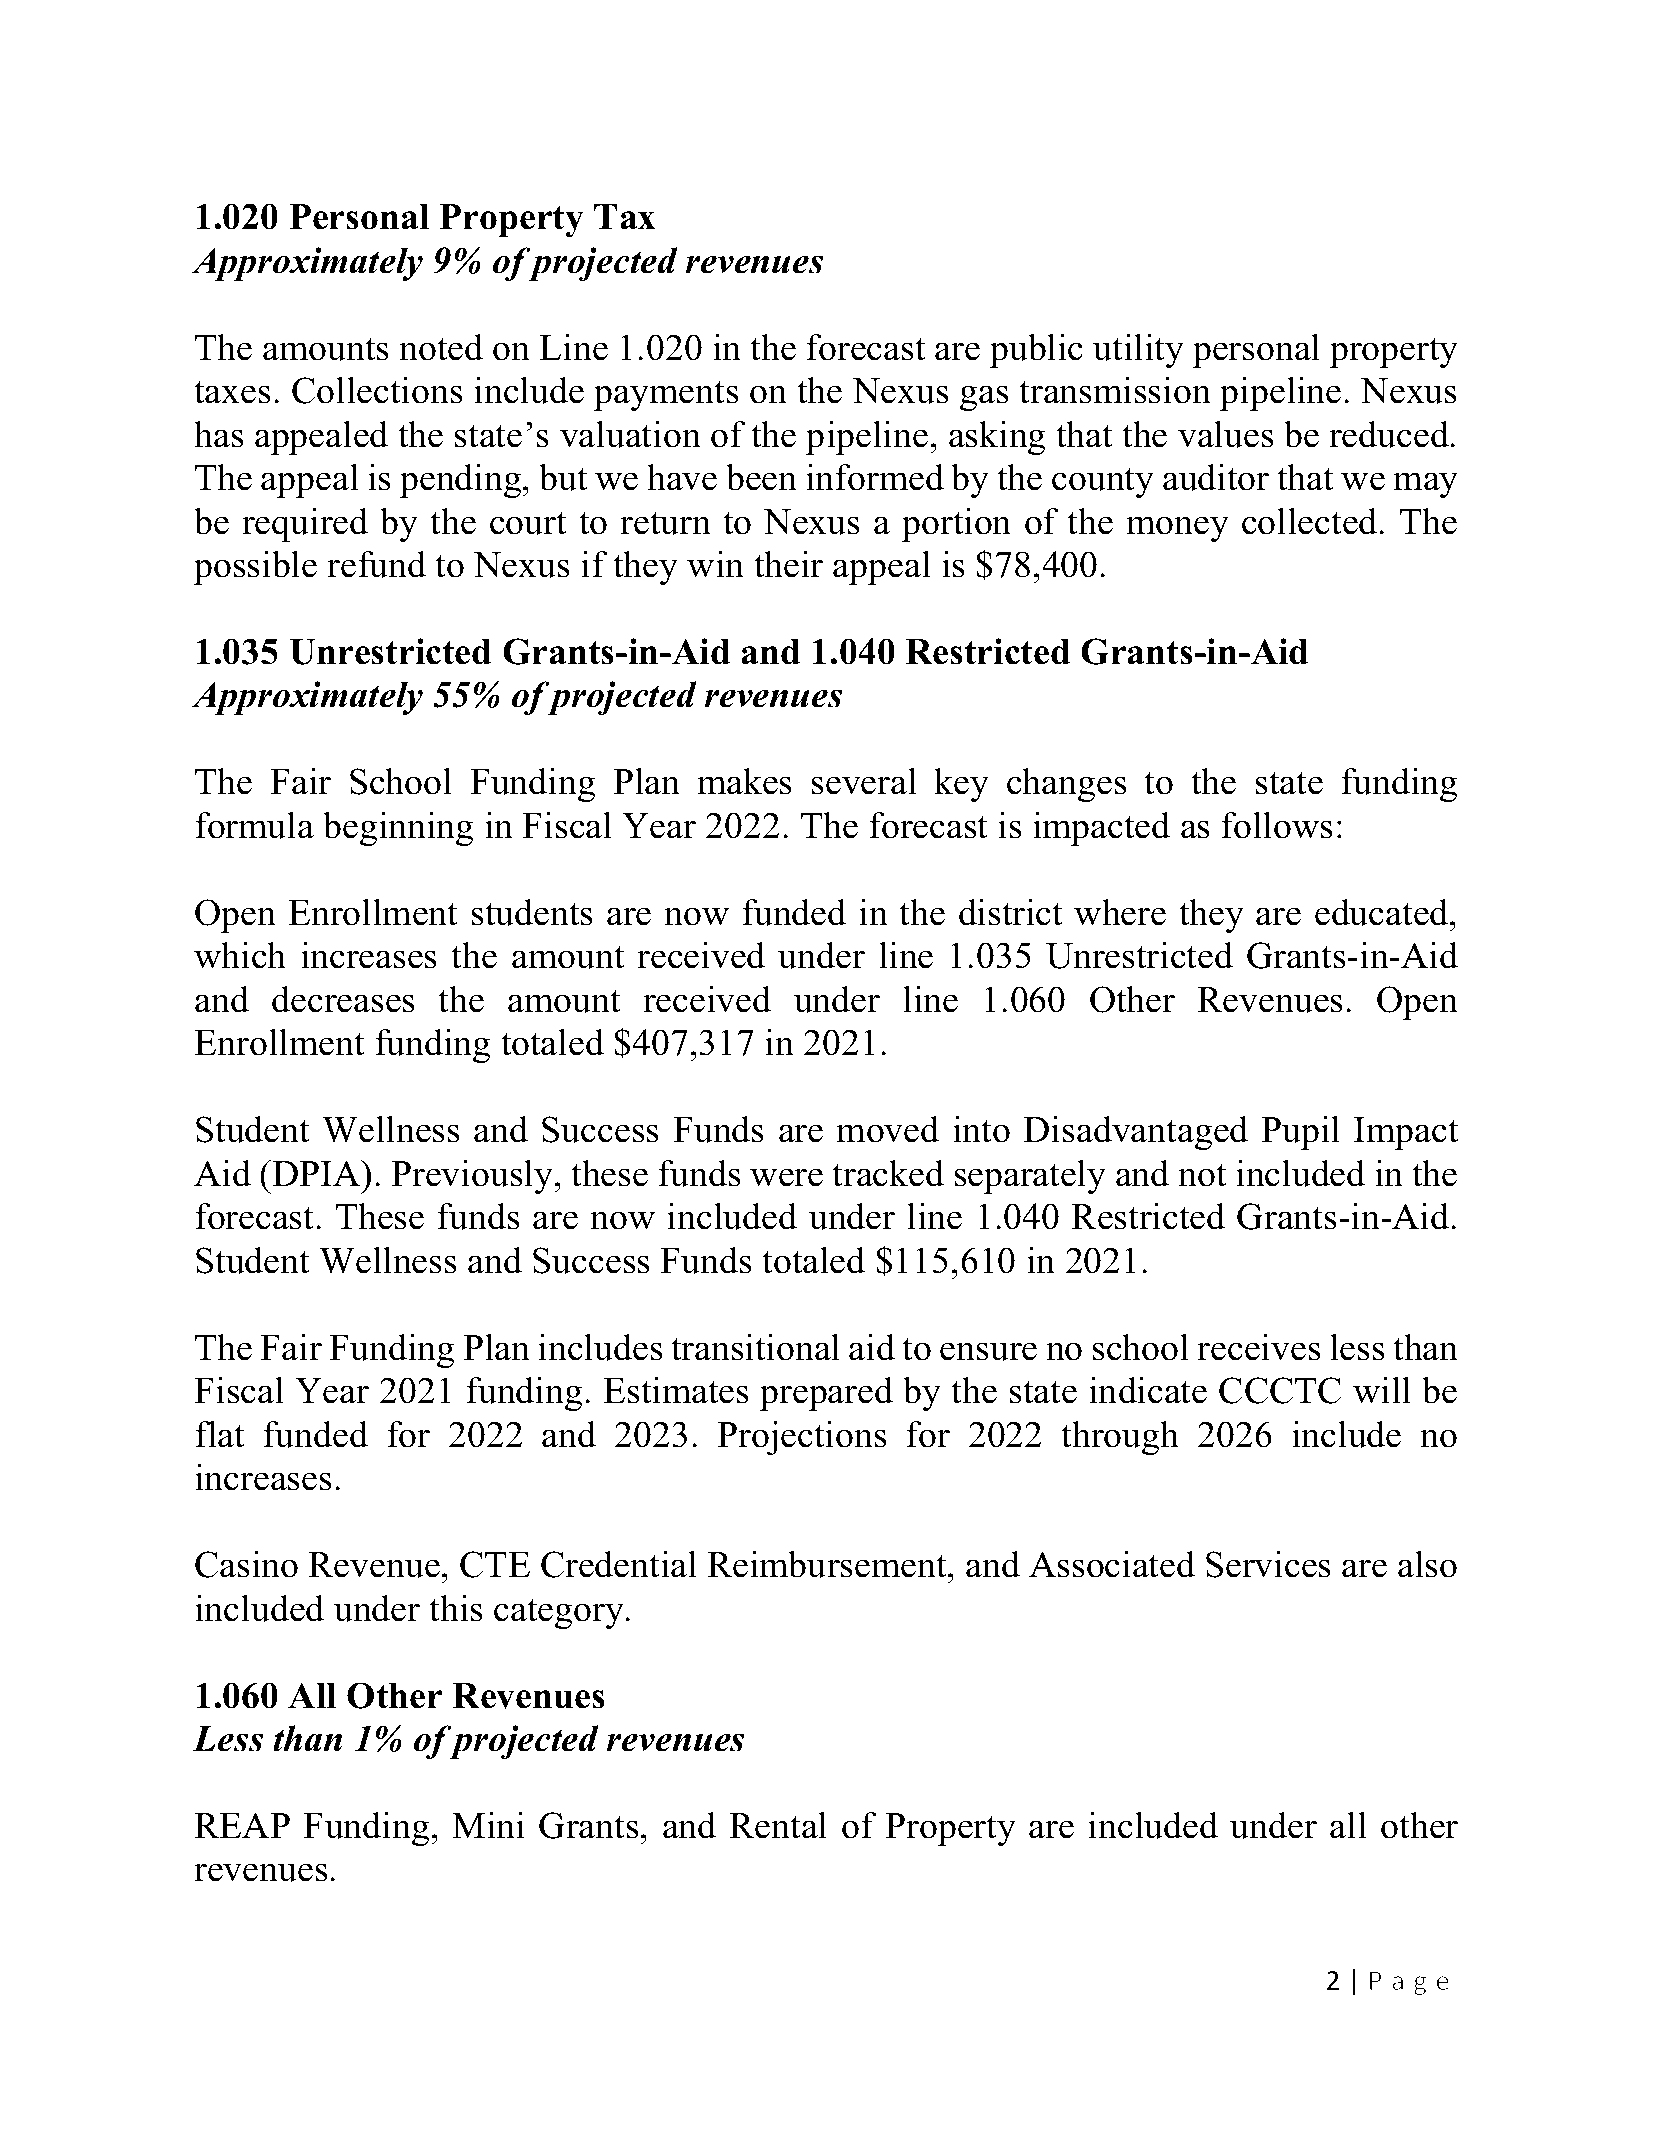 The width and height of the screenshot is (1653, 2139). What do you see at coordinates (219, 1434) in the screenshot?
I see `flat` at bounding box center [219, 1434].
